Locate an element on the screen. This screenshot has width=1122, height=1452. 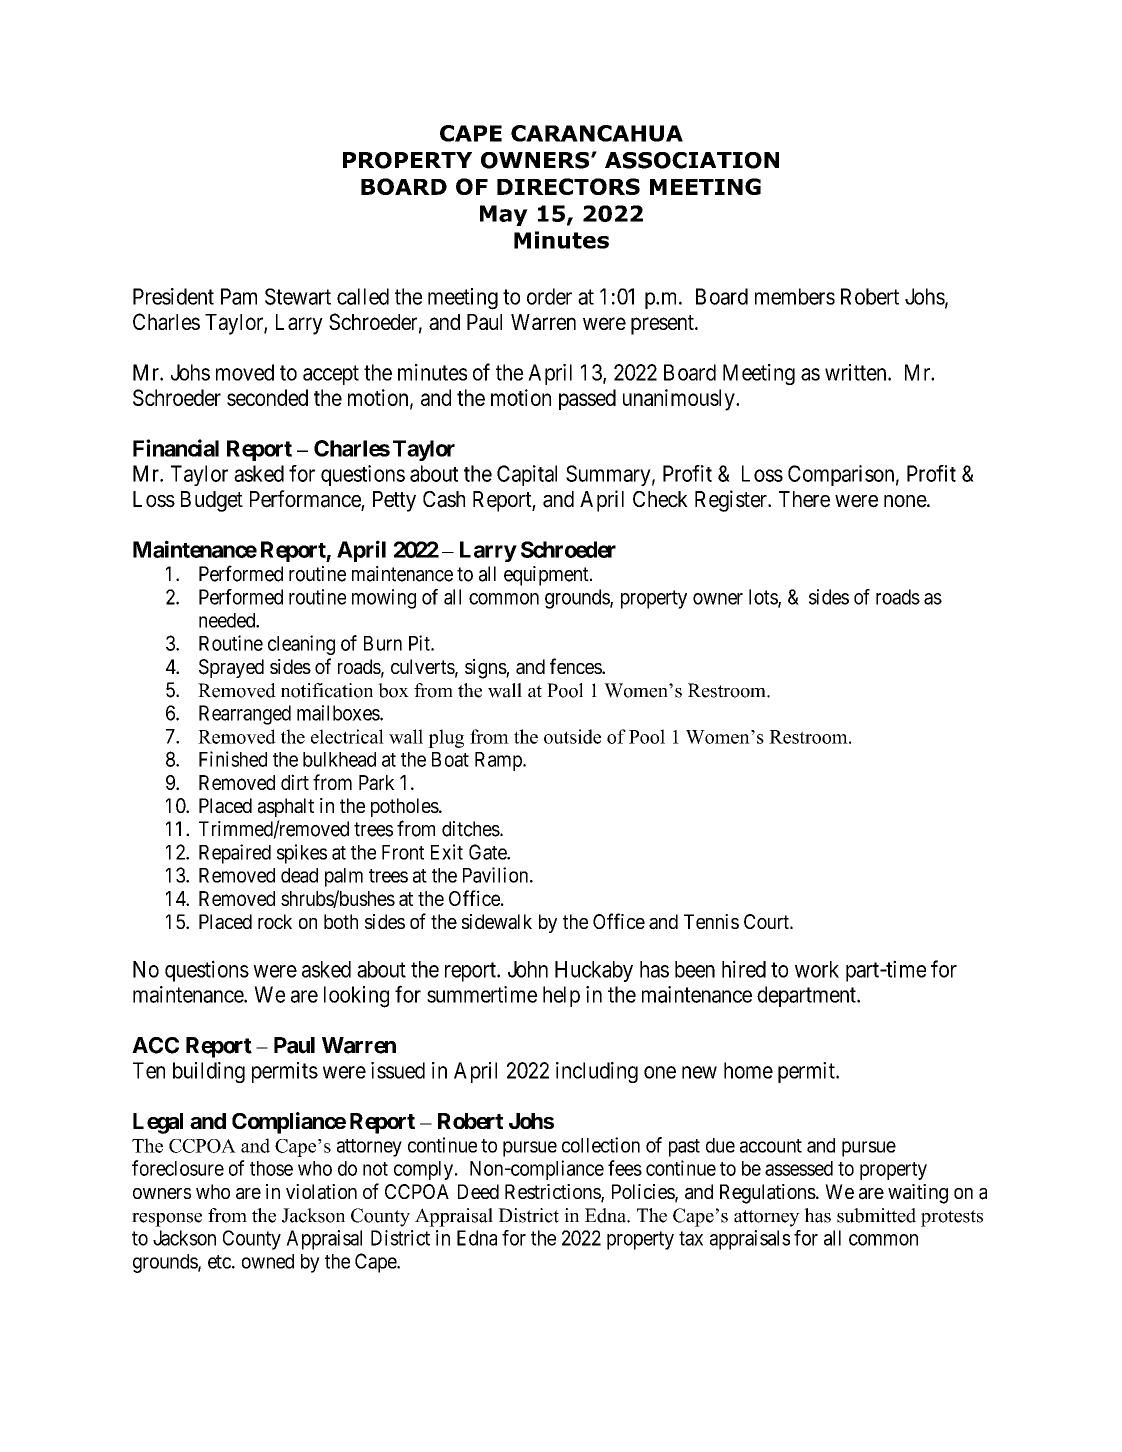
outside is located at coordinates (572, 736).
